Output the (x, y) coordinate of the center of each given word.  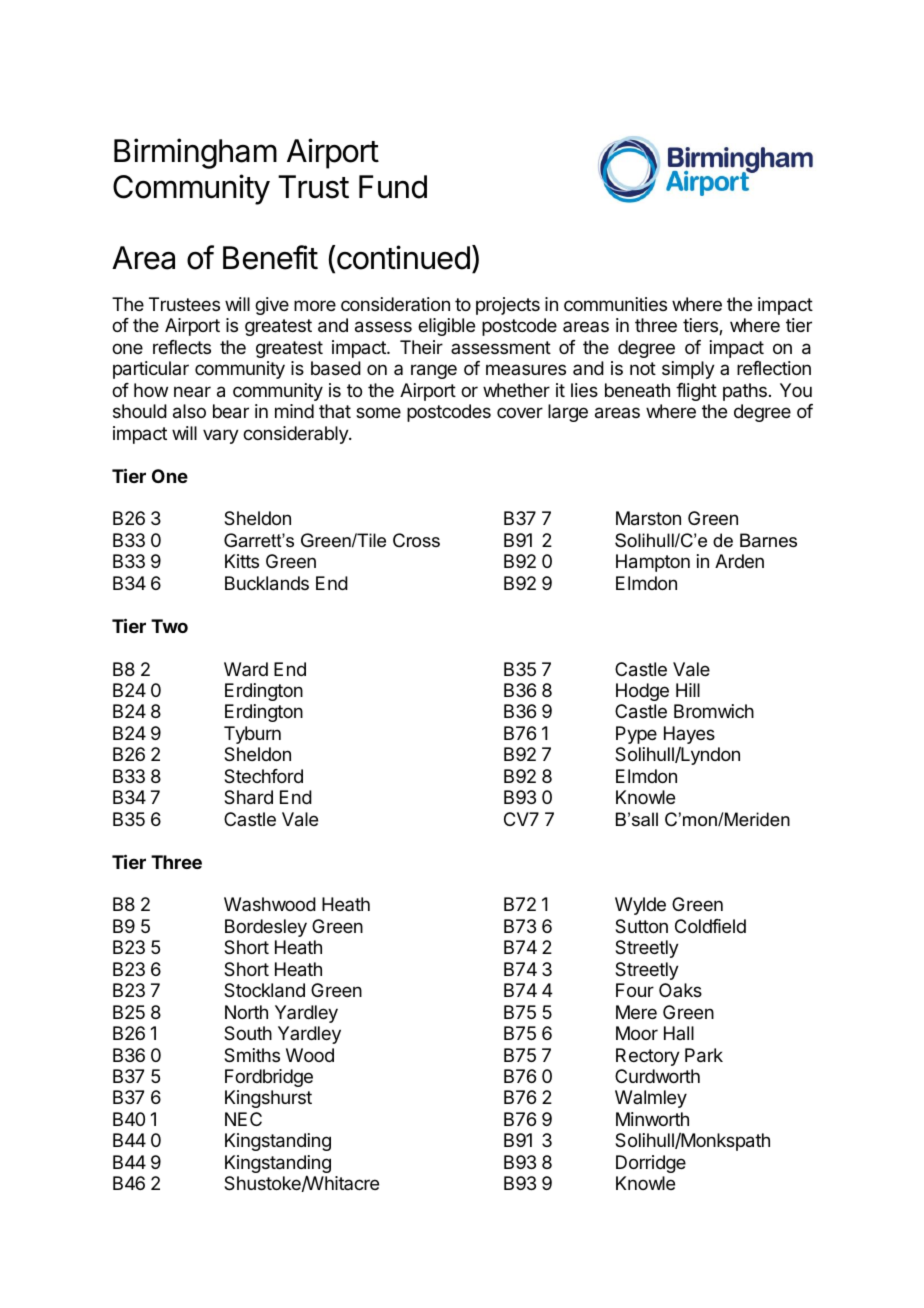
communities (615, 304)
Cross (416, 540)
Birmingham (195, 153)
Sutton (641, 926)
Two (169, 626)
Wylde (640, 906)
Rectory (648, 1057)
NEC (243, 1119)
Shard (248, 797)
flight (696, 392)
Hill (688, 690)
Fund (393, 187)
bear (231, 411)
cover (520, 412)
